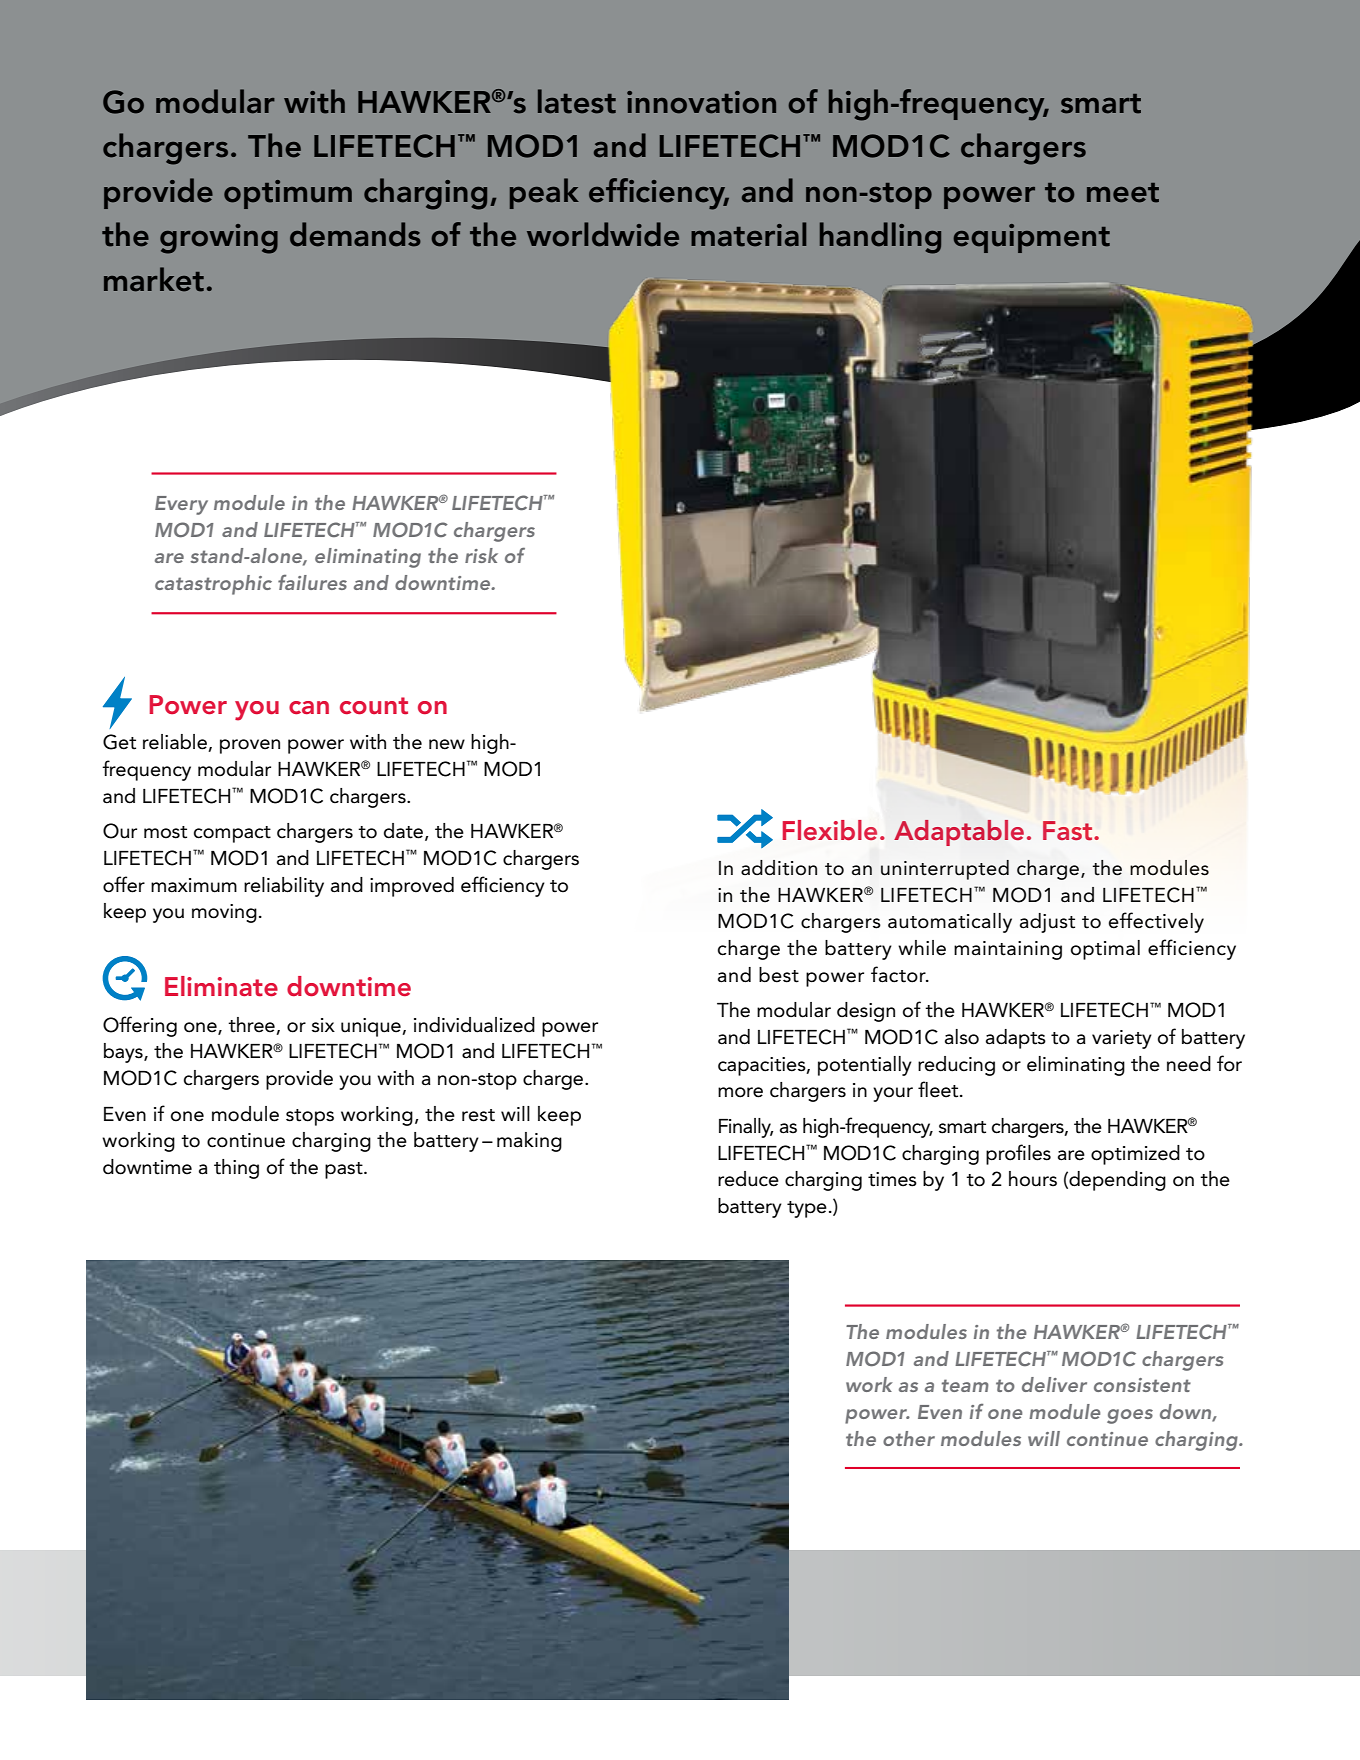 This screenshot has width=1360, height=1760. I want to click on risk, so click(481, 555).
